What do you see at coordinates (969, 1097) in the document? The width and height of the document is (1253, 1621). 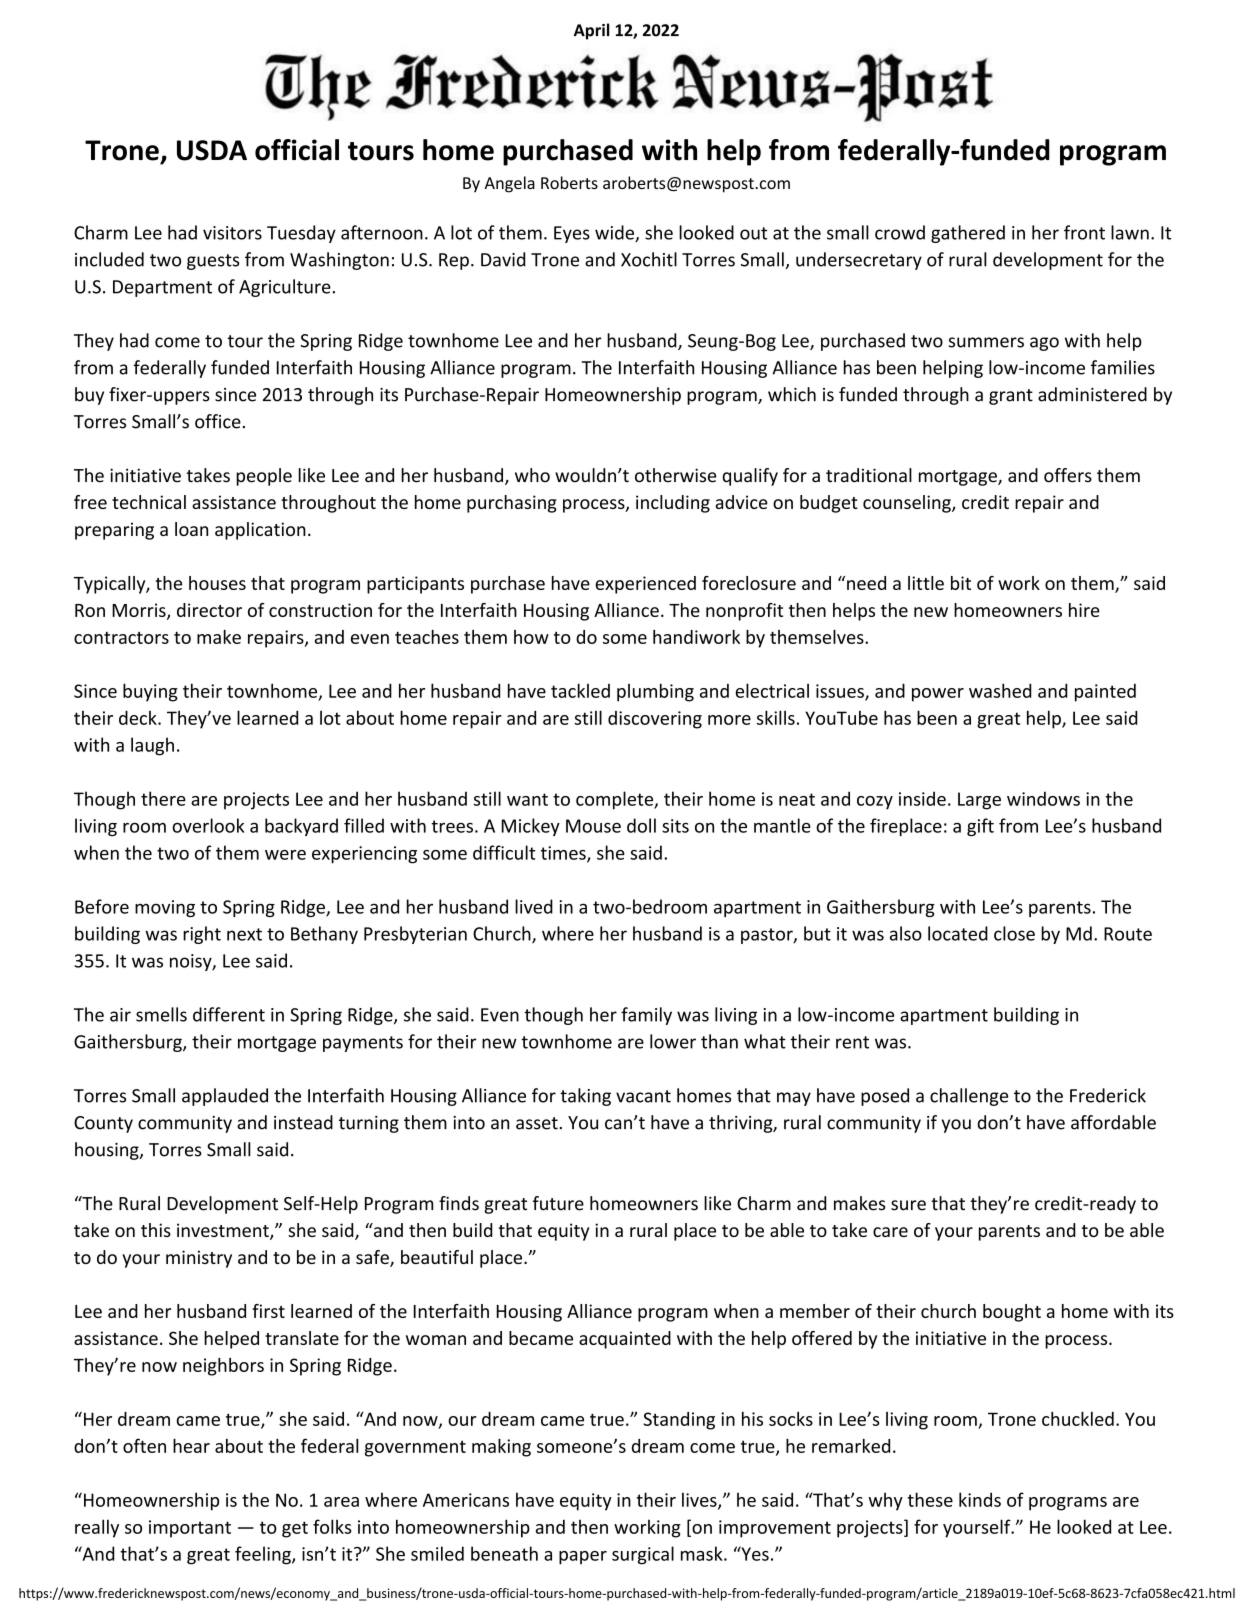 I see `challenge` at bounding box center [969, 1097].
